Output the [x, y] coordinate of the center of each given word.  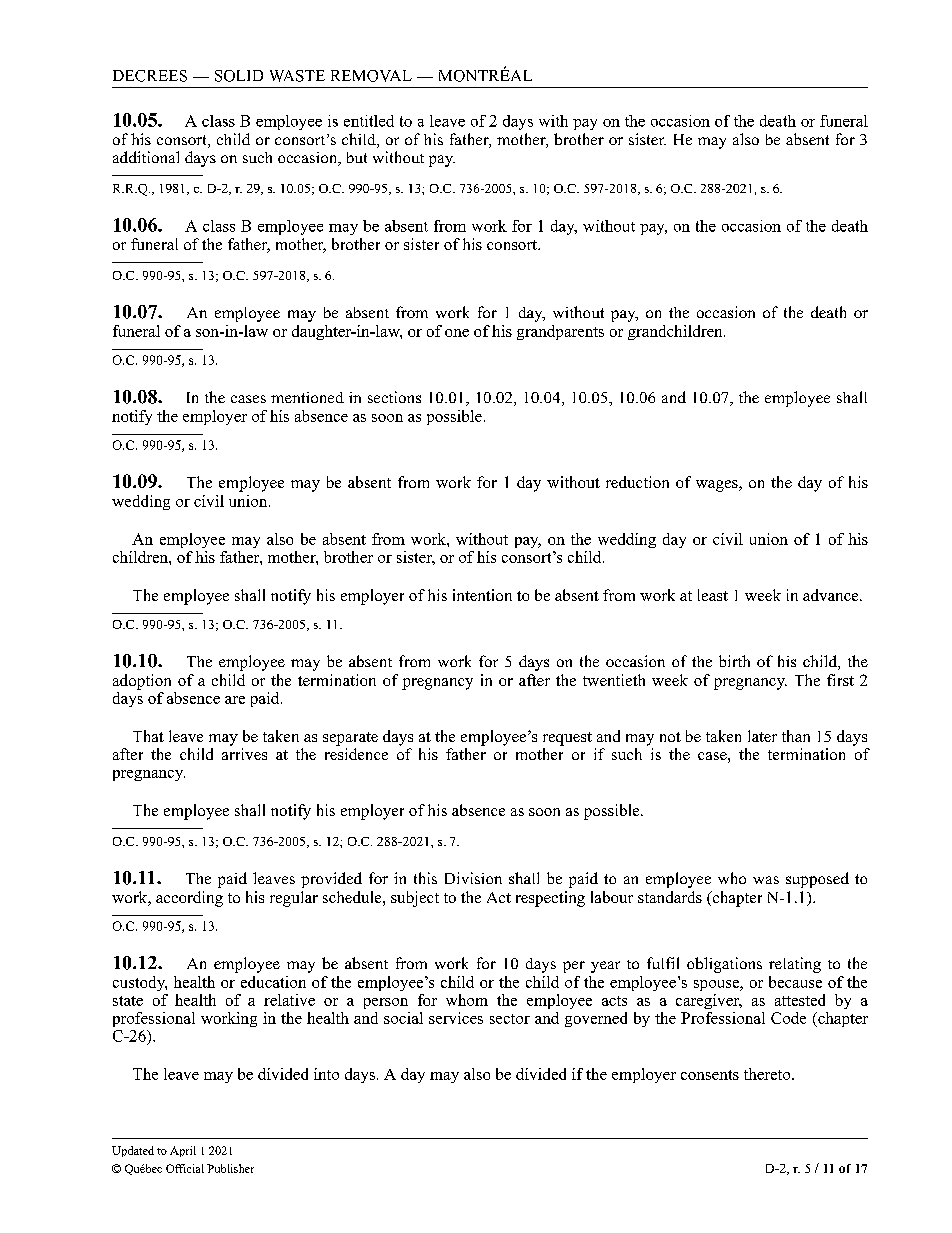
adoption [142, 682]
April [183, 1151]
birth [734, 661]
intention [482, 595]
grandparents [560, 332]
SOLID [239, 76]
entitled [369, 121]
